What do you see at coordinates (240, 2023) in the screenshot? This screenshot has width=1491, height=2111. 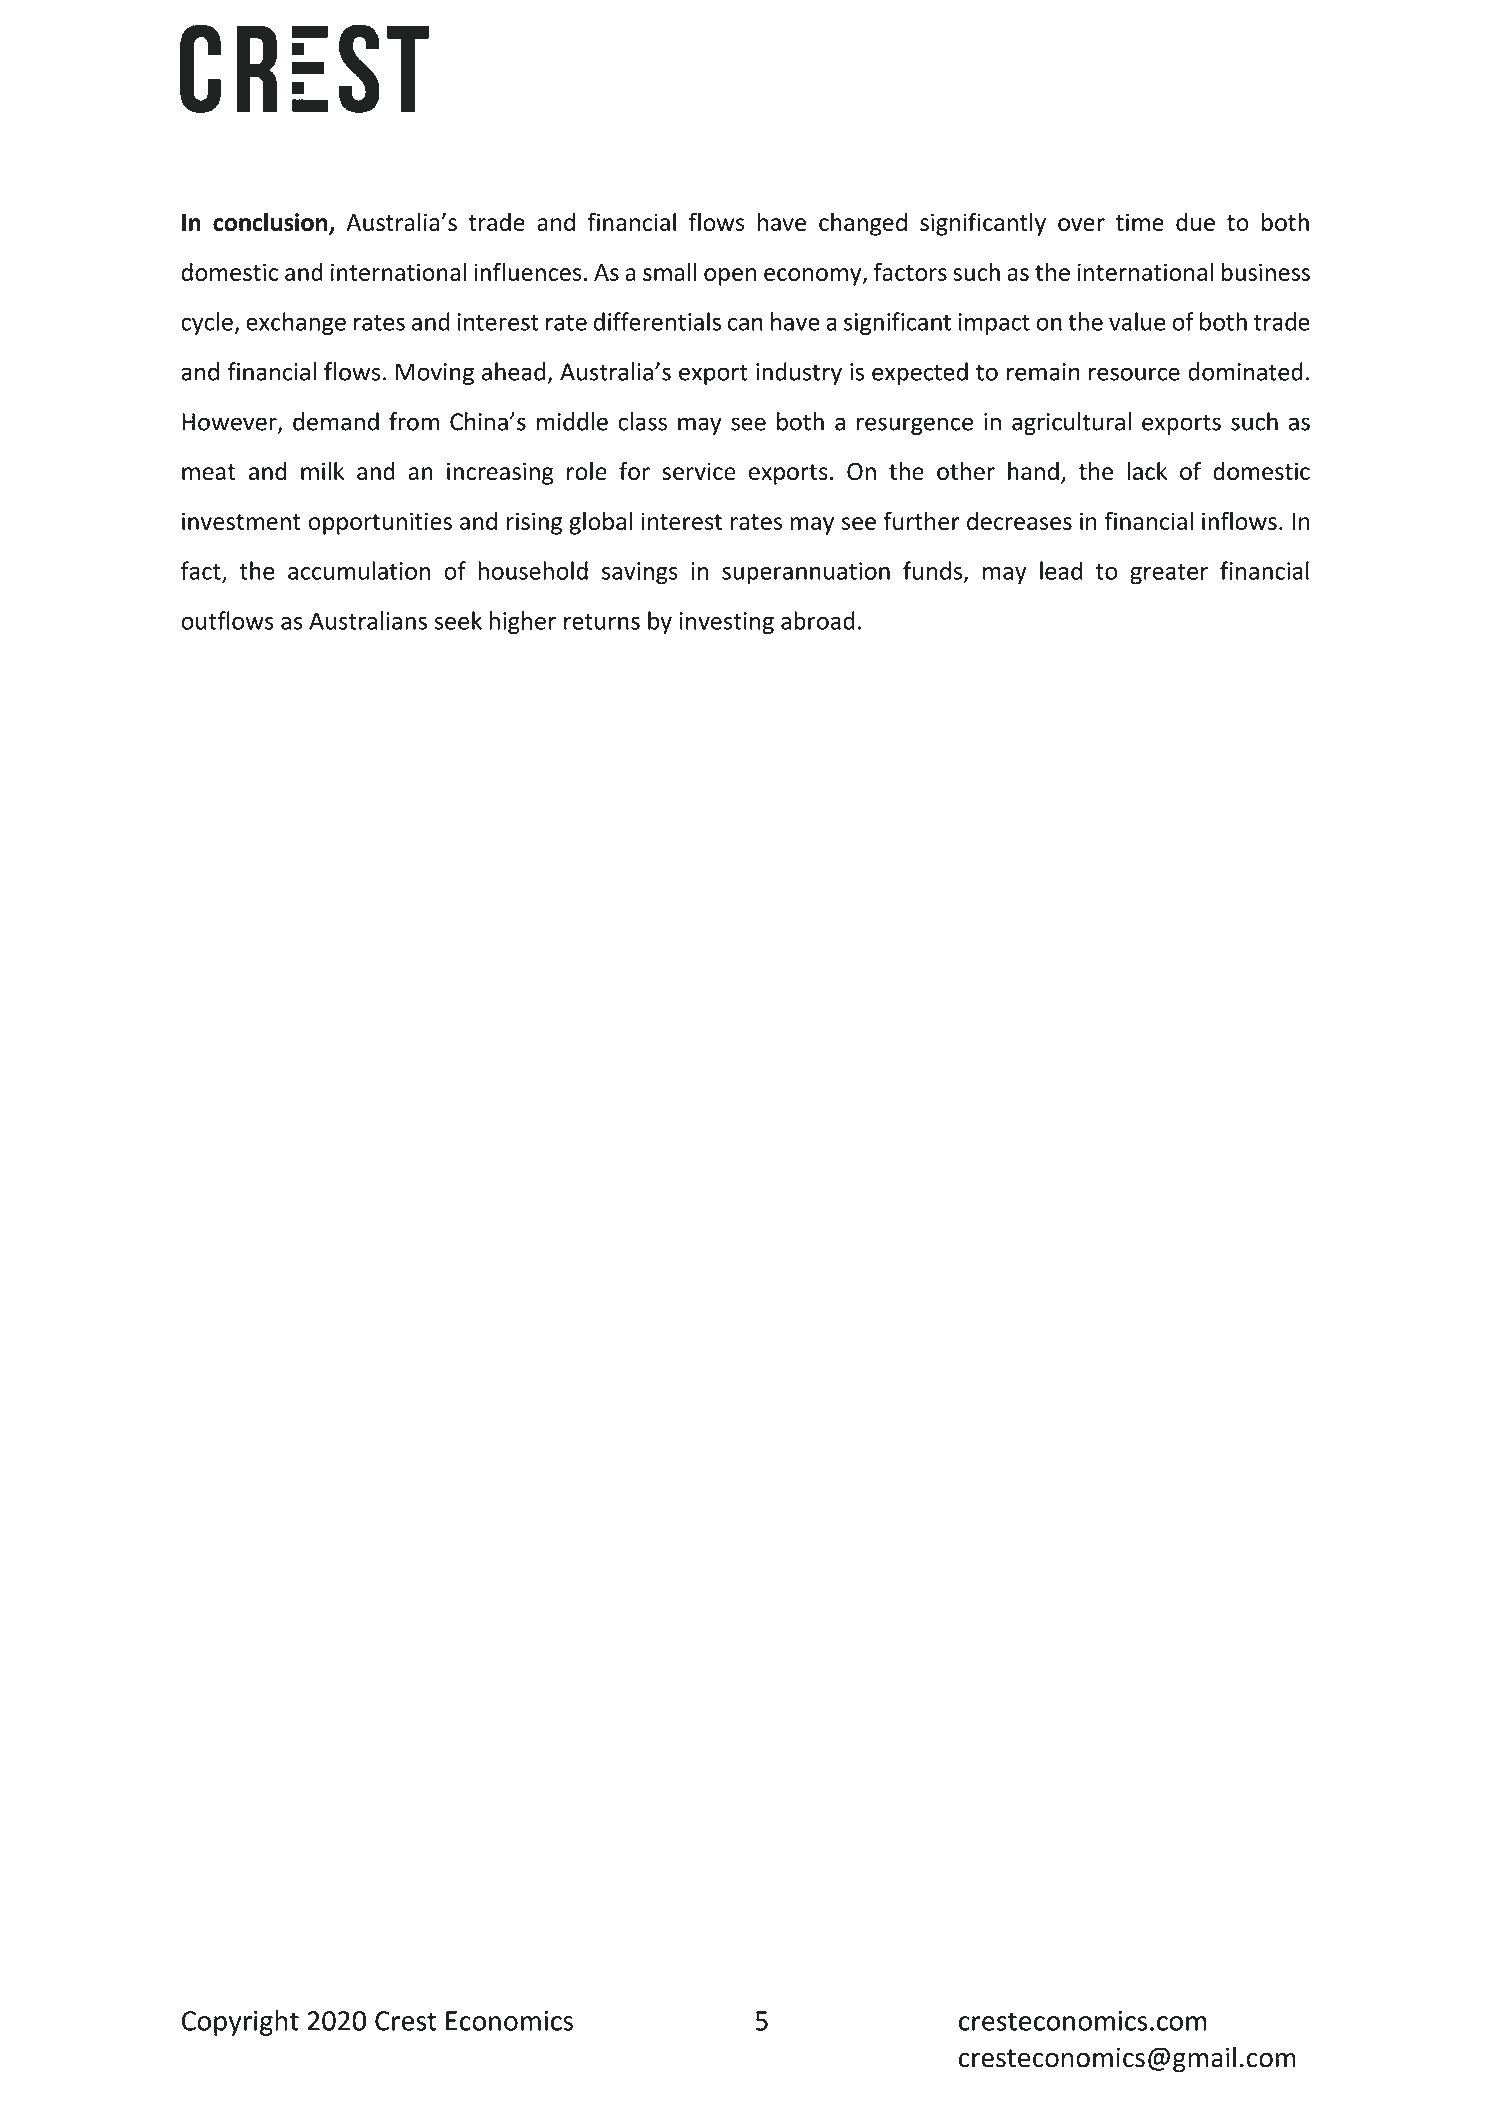 I see `Copyright` at bounding box center [240, 2023].
